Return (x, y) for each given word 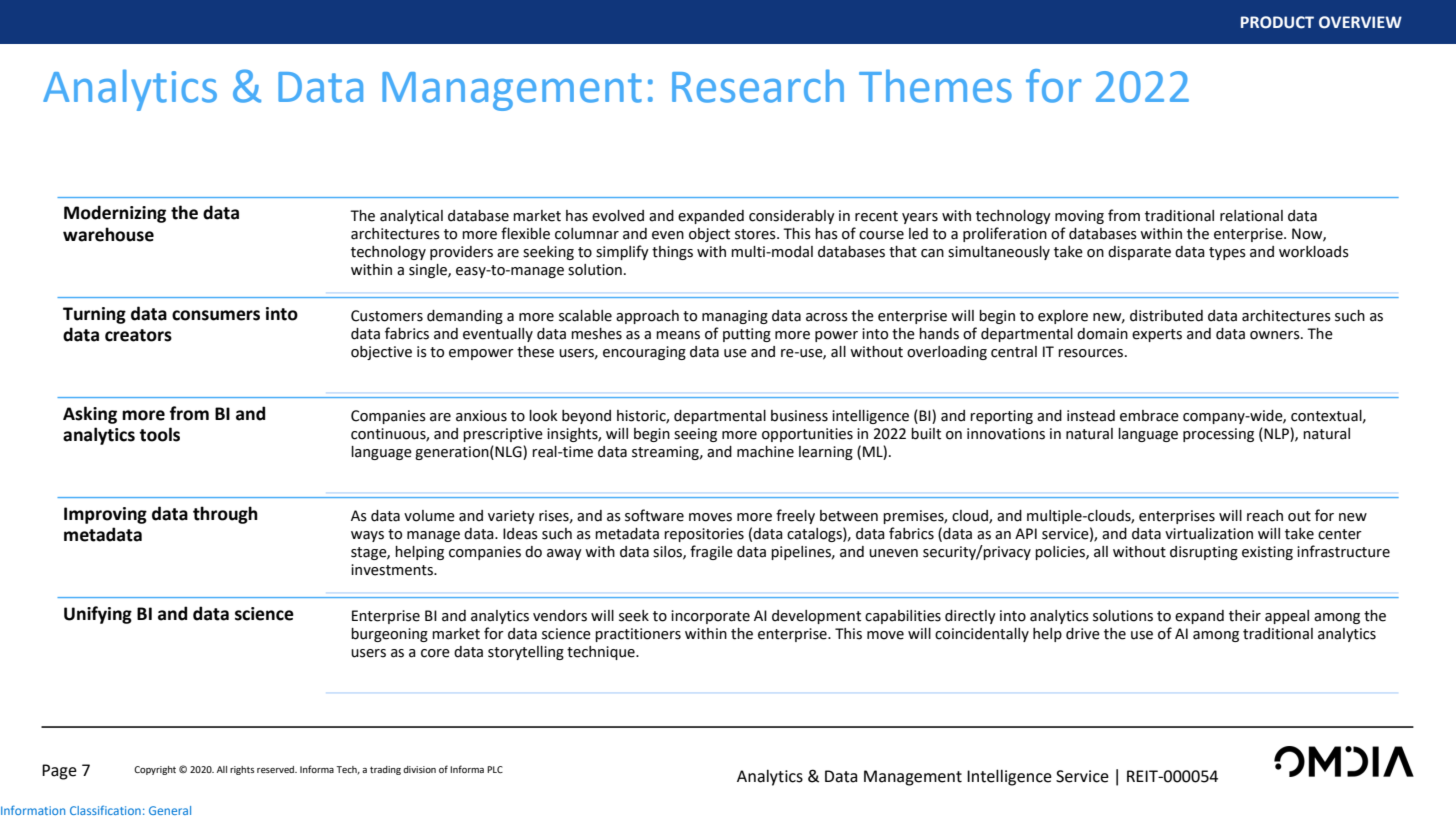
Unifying (98, 615)
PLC (495, 769)
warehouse (108, 234)
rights (242, 770)
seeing (695, 435)
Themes (935, 86)
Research (758, 86)
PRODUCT (1277, 22)
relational (1251, 216)
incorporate (710, 617)
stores (756, 234)
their (1245, 616)
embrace (1149, 416)
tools (159, 434)
